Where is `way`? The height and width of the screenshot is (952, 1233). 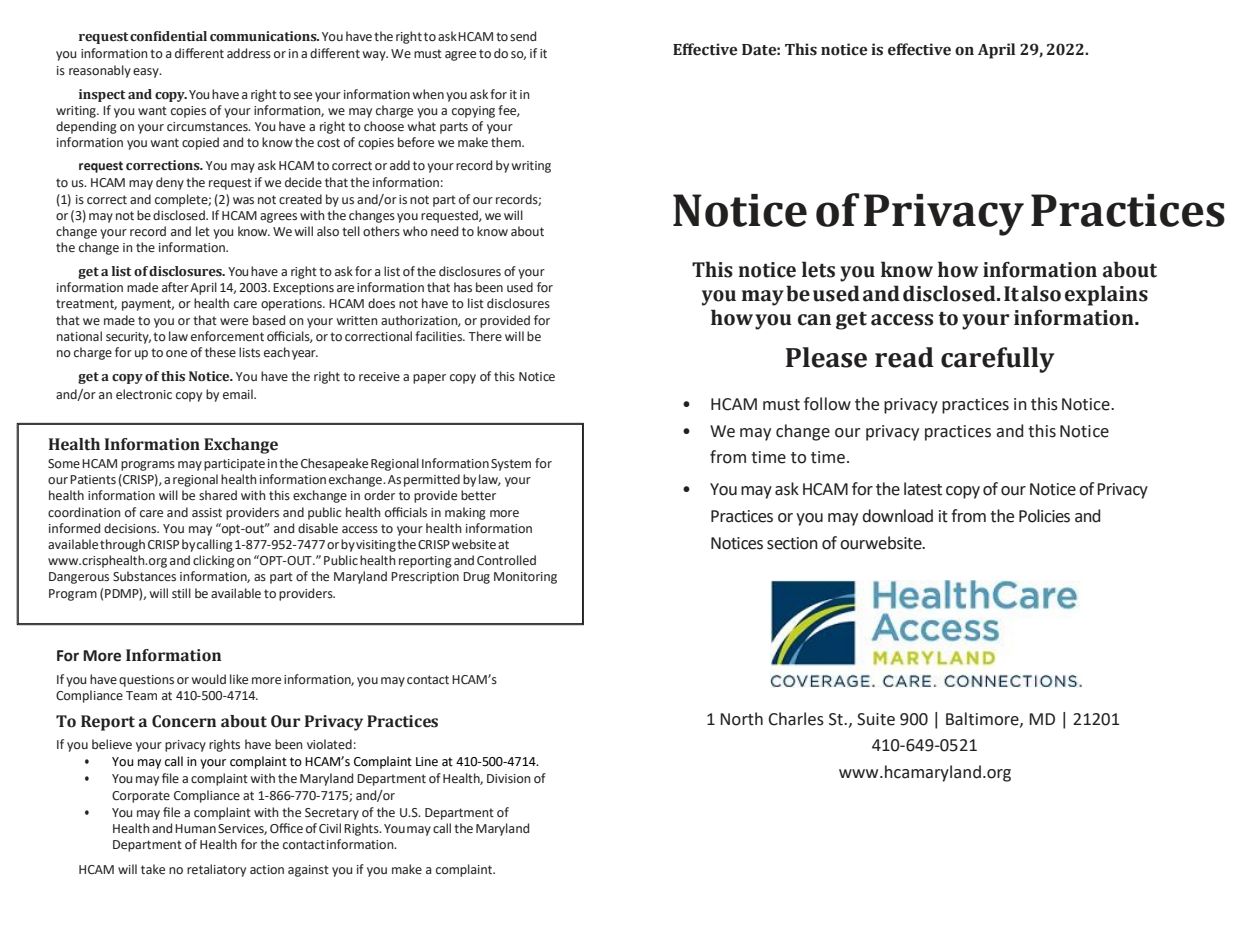 way is located at coordinates (375, 56).
